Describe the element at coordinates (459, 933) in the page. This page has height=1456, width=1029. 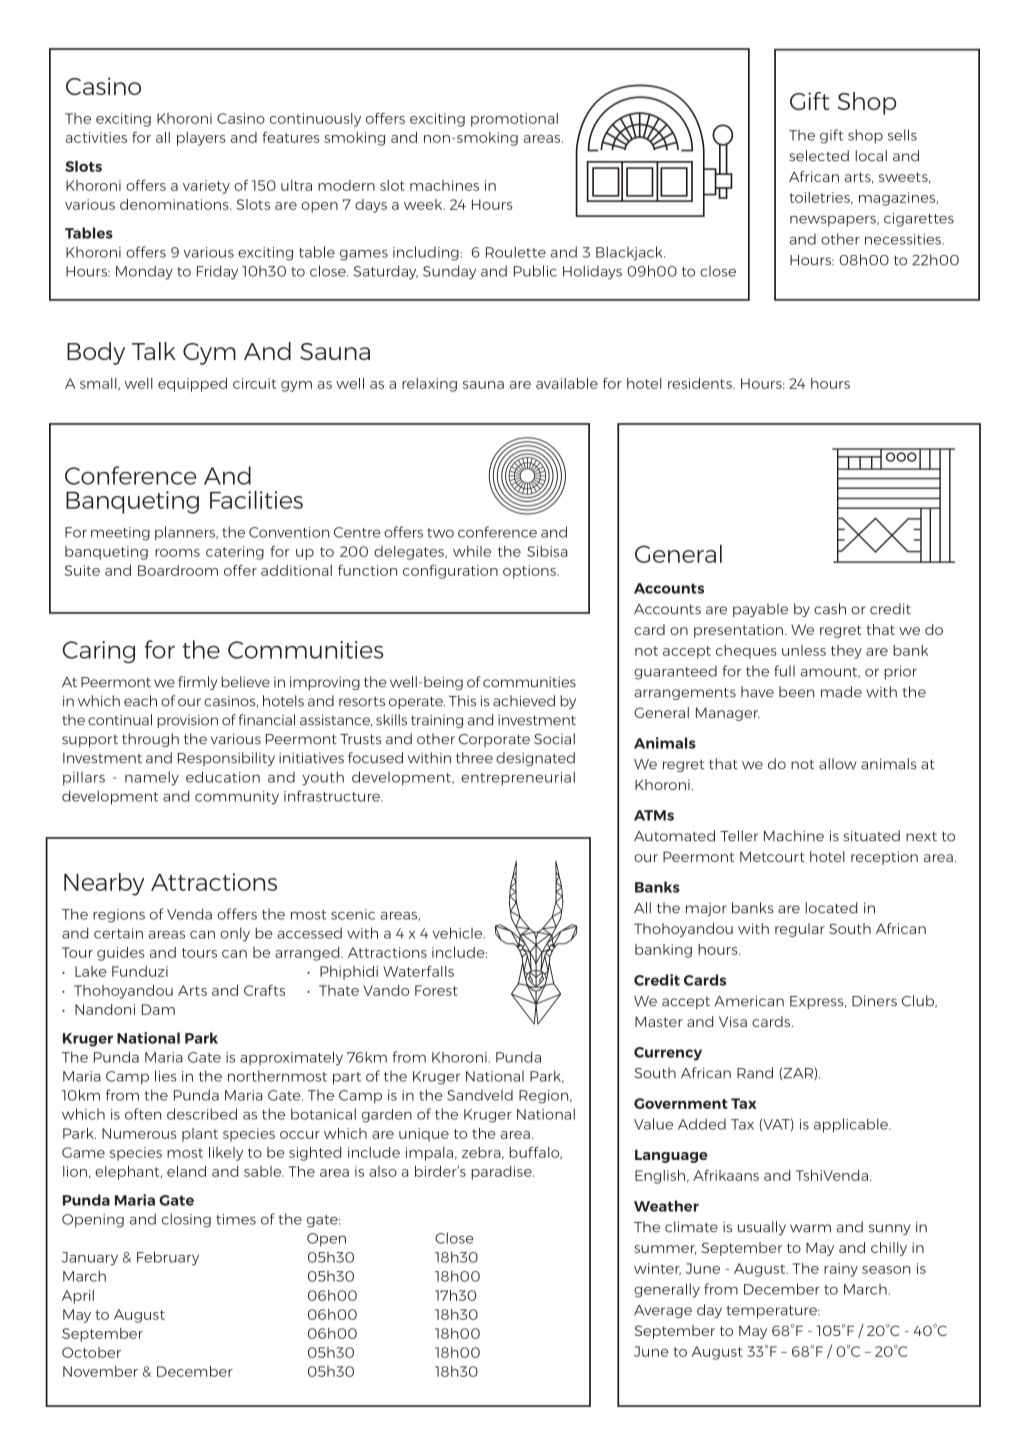
I see `vehicle` at that location.
